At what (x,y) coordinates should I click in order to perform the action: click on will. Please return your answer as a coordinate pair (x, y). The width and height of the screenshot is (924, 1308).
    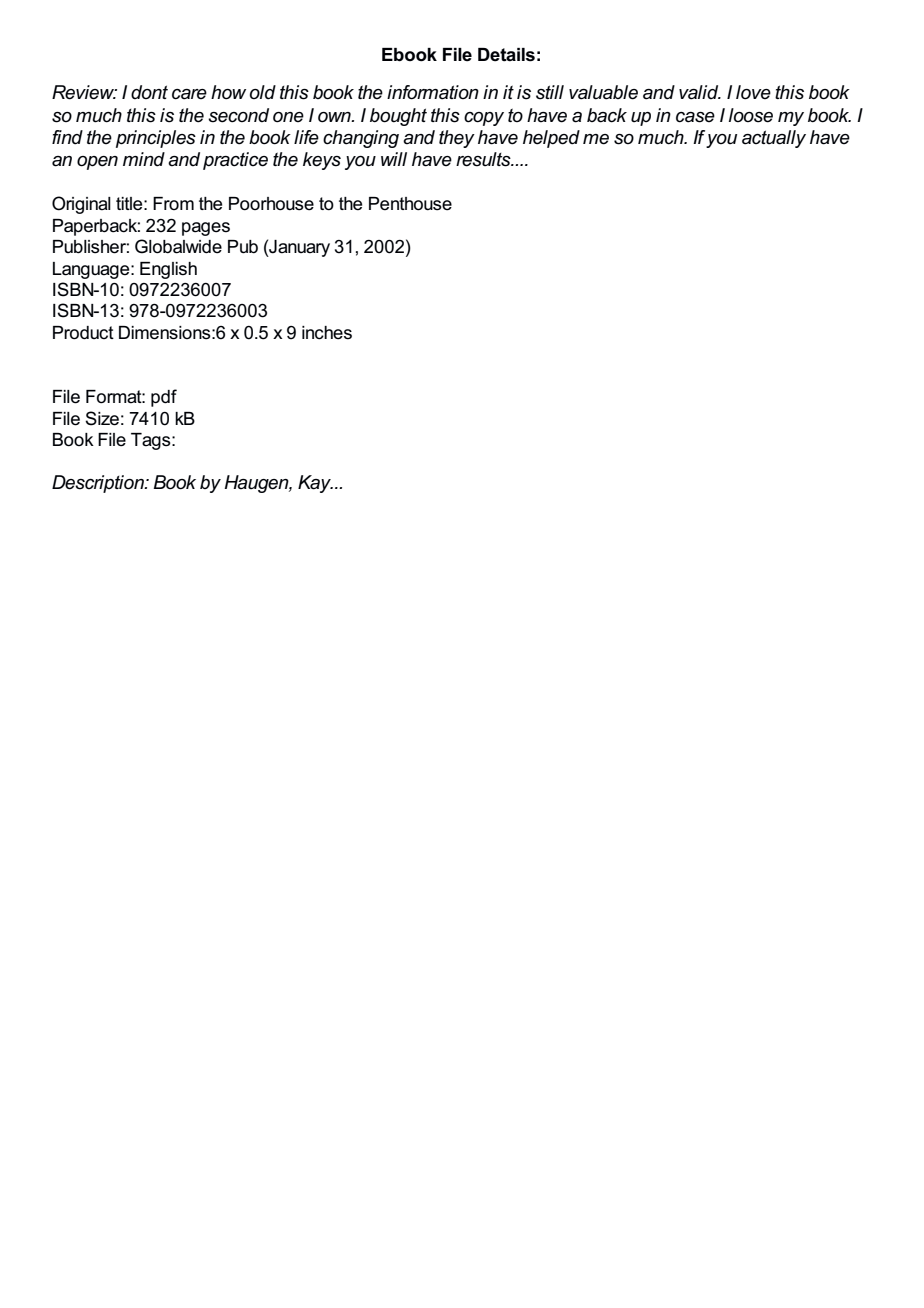
    Looking at the image, I should click on (394, 159).
